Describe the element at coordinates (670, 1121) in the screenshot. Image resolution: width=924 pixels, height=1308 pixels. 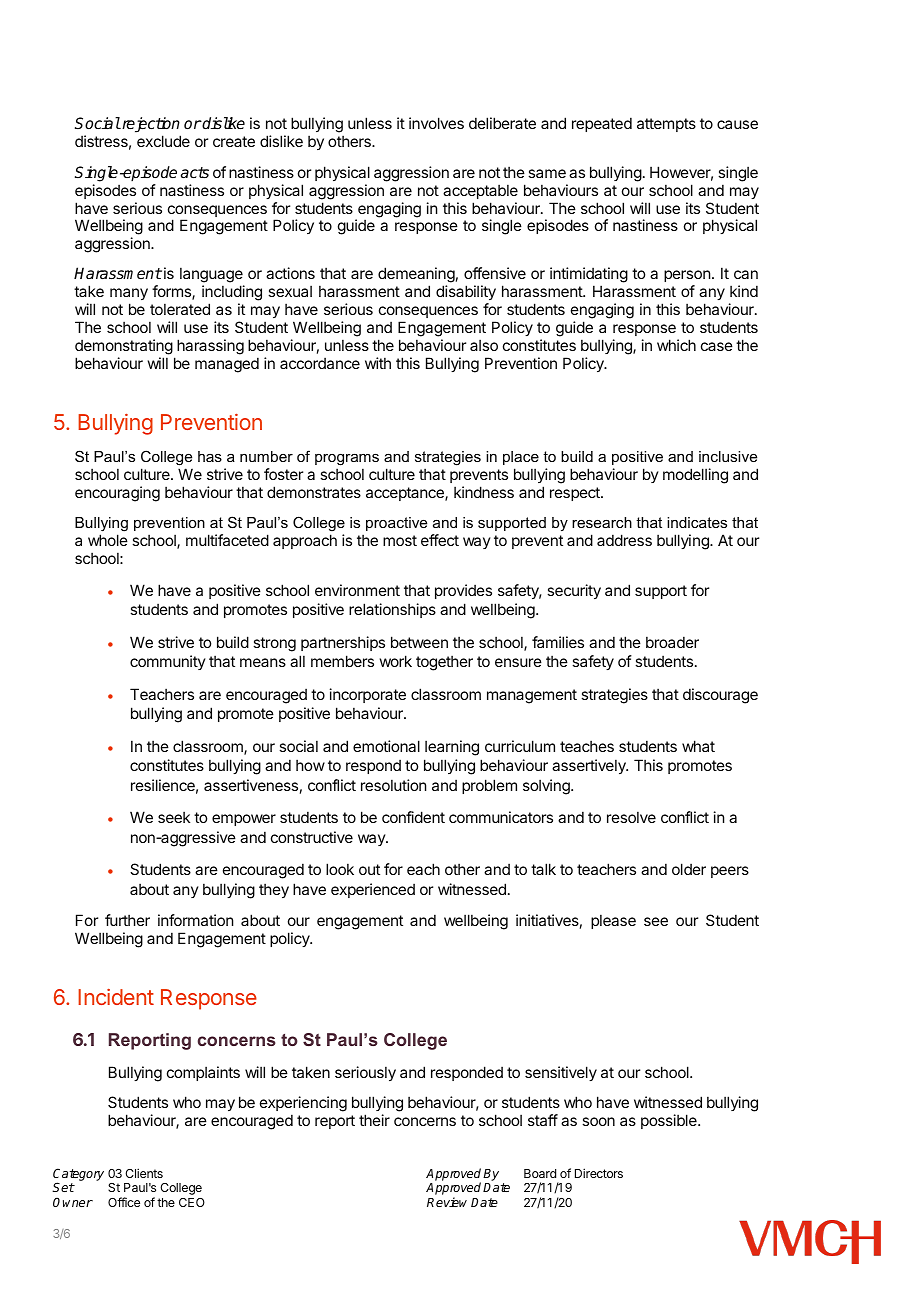
I see `possible` at that location.
